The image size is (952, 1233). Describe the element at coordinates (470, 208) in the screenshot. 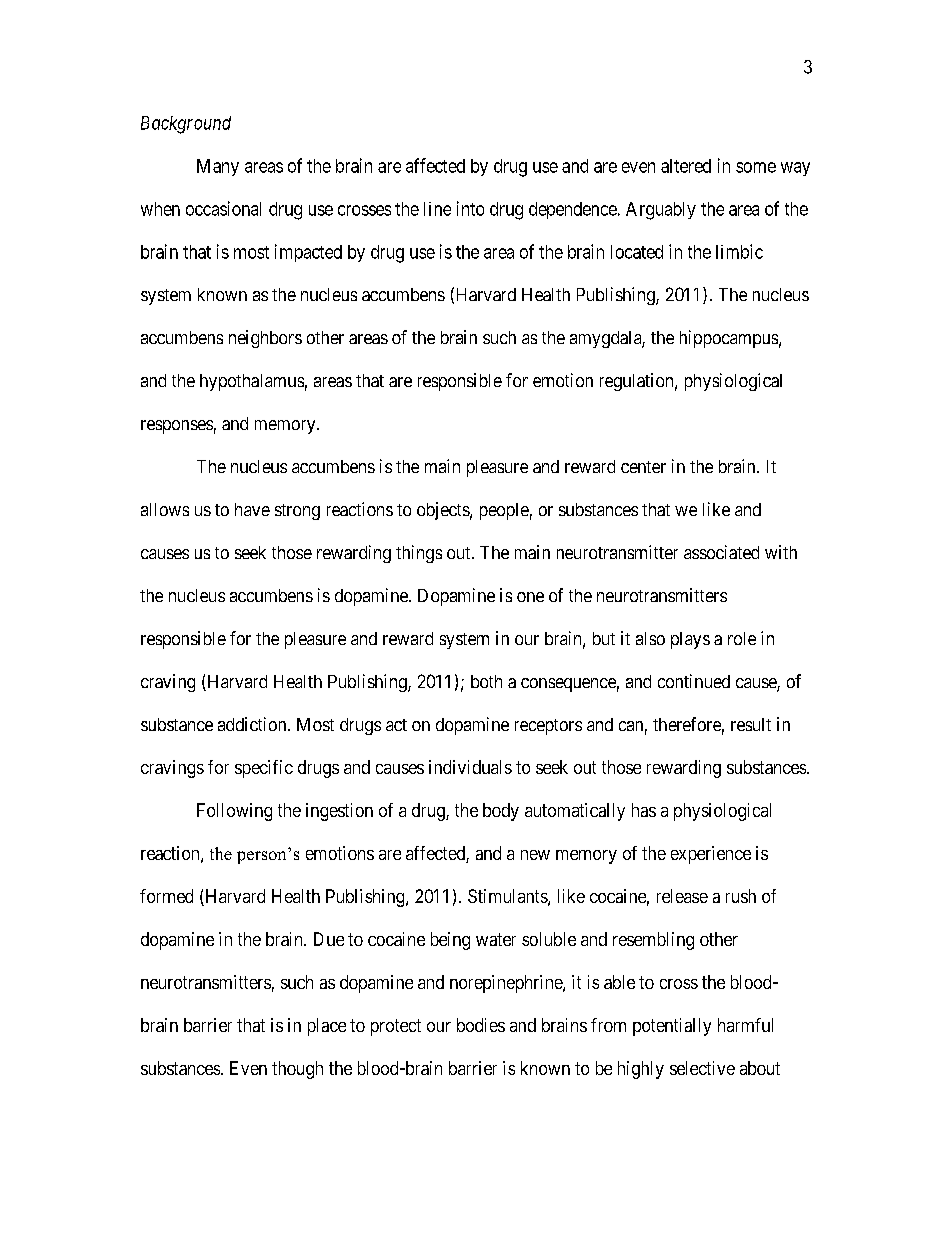

I see `into` at that location.
